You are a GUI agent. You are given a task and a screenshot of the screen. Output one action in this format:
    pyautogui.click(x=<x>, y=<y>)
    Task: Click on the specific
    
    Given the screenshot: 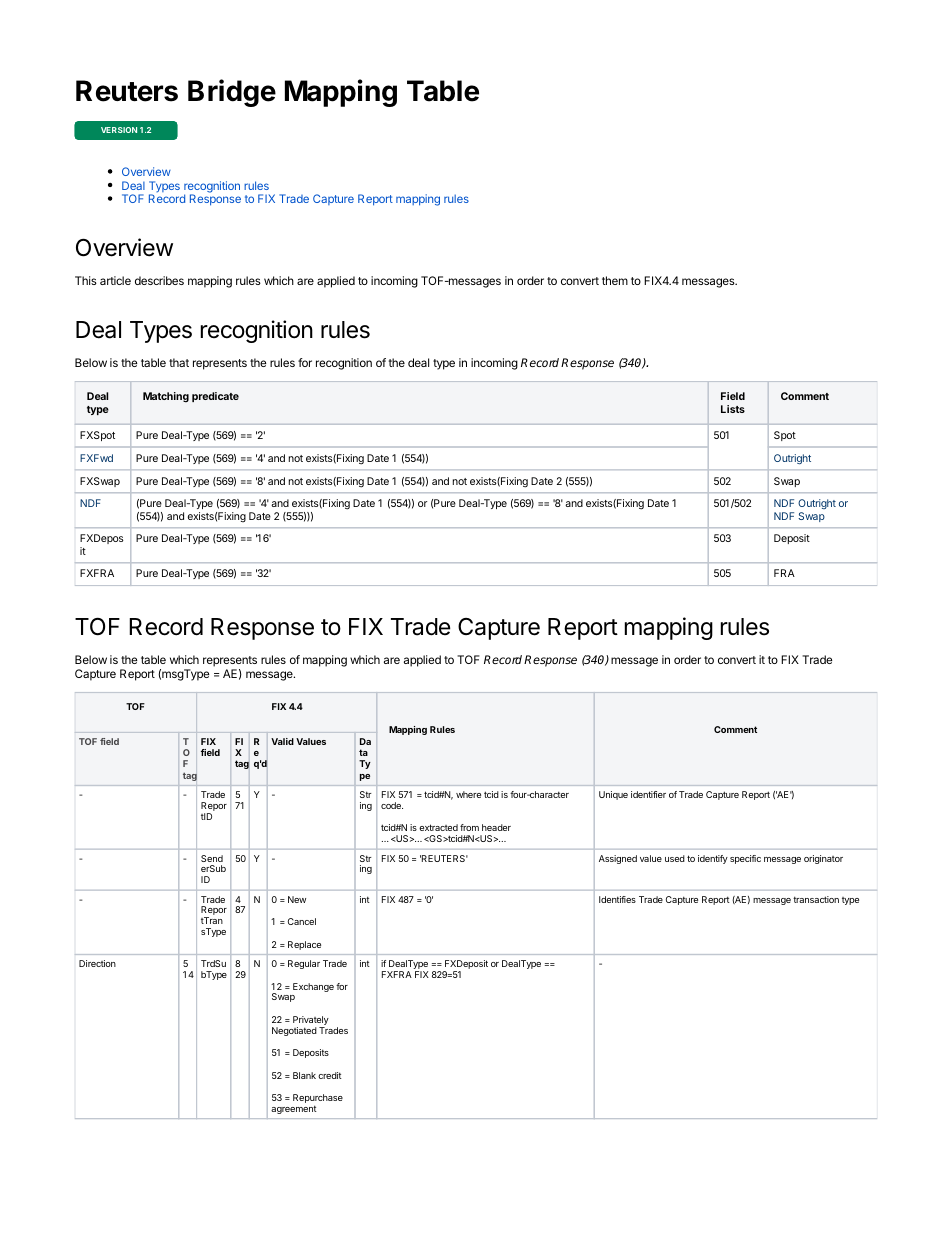 What is the action you would take?
    pyautogui.click(x=745, y=859)
